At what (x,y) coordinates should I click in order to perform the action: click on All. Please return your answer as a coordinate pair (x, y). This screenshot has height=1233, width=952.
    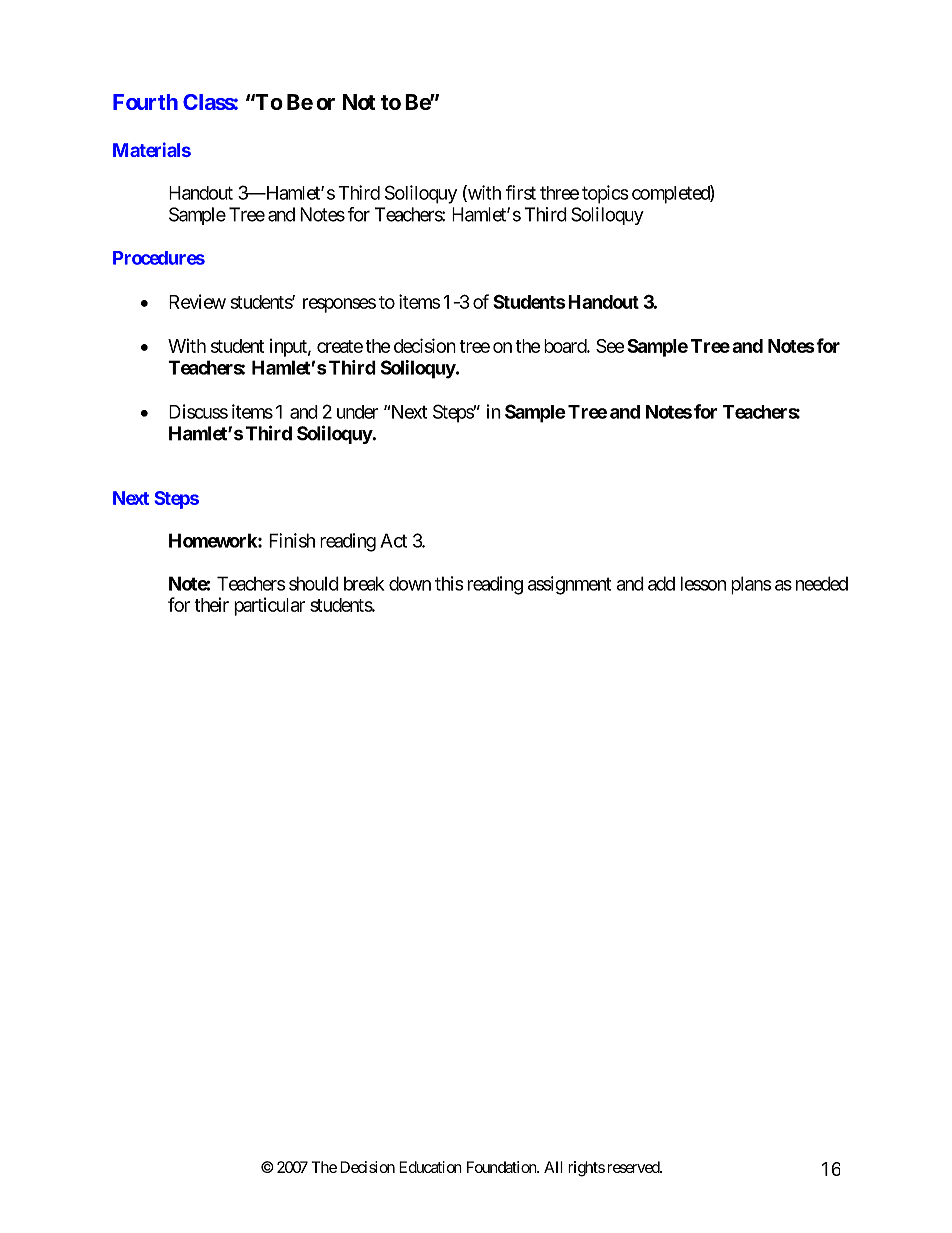
    Looking at the image, I should click on (553, 1167).
